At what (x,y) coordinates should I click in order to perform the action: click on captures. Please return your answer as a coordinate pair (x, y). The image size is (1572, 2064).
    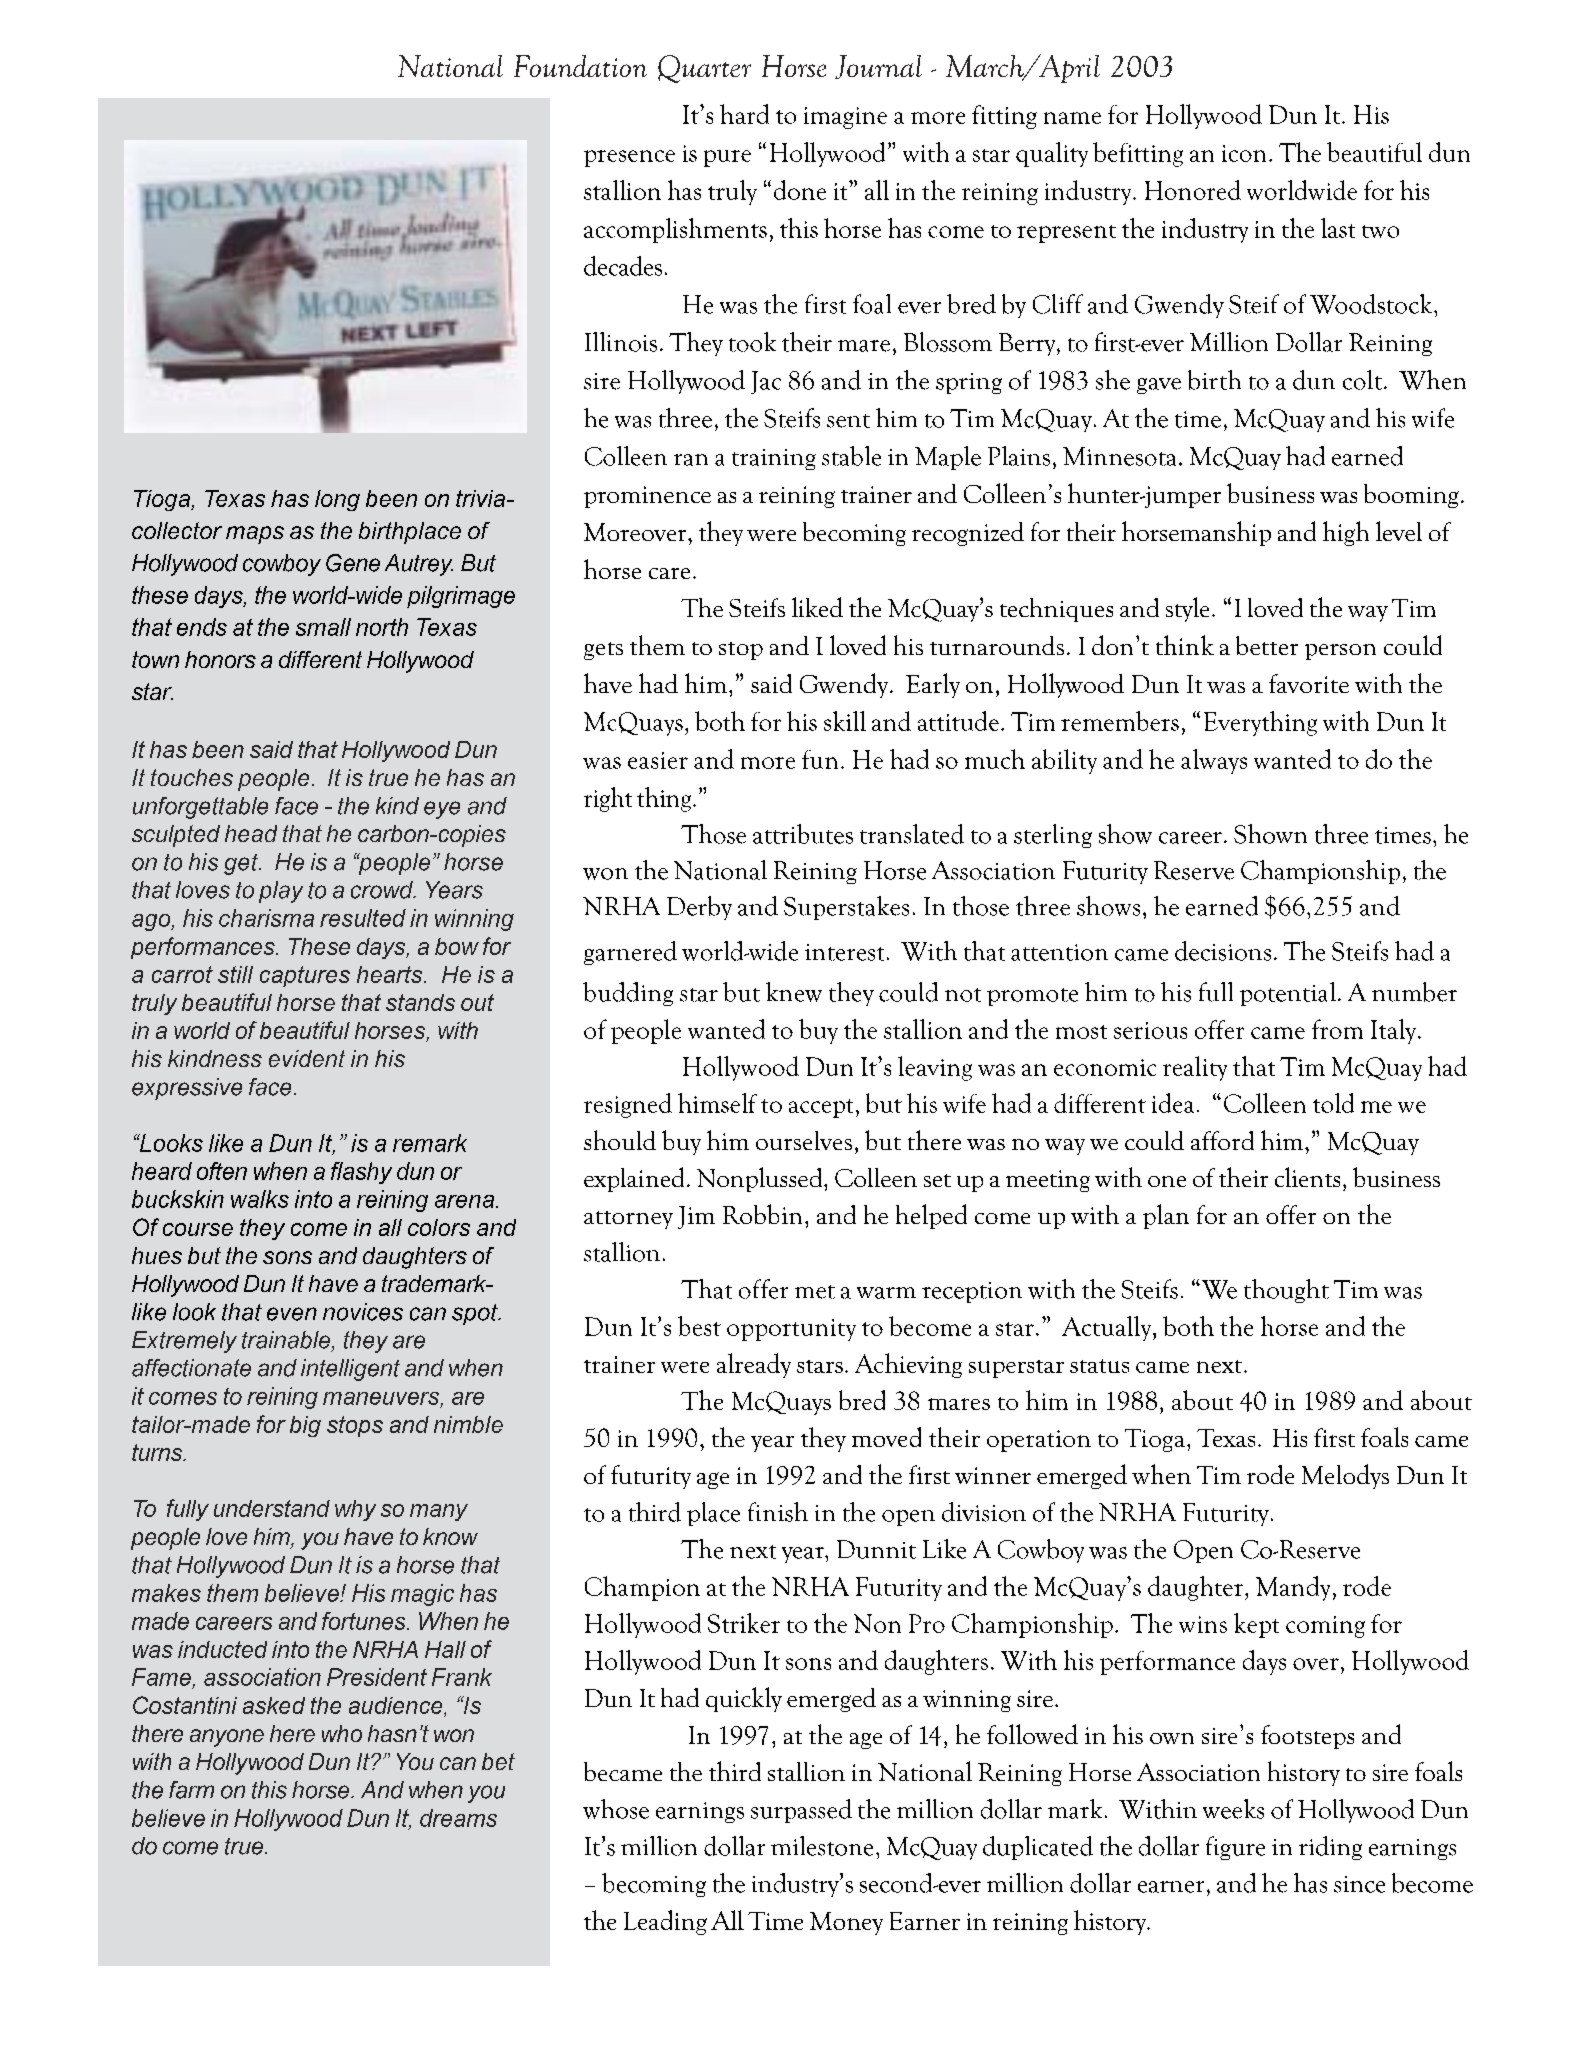
    Looking at the image, I should click on (305, 976).
